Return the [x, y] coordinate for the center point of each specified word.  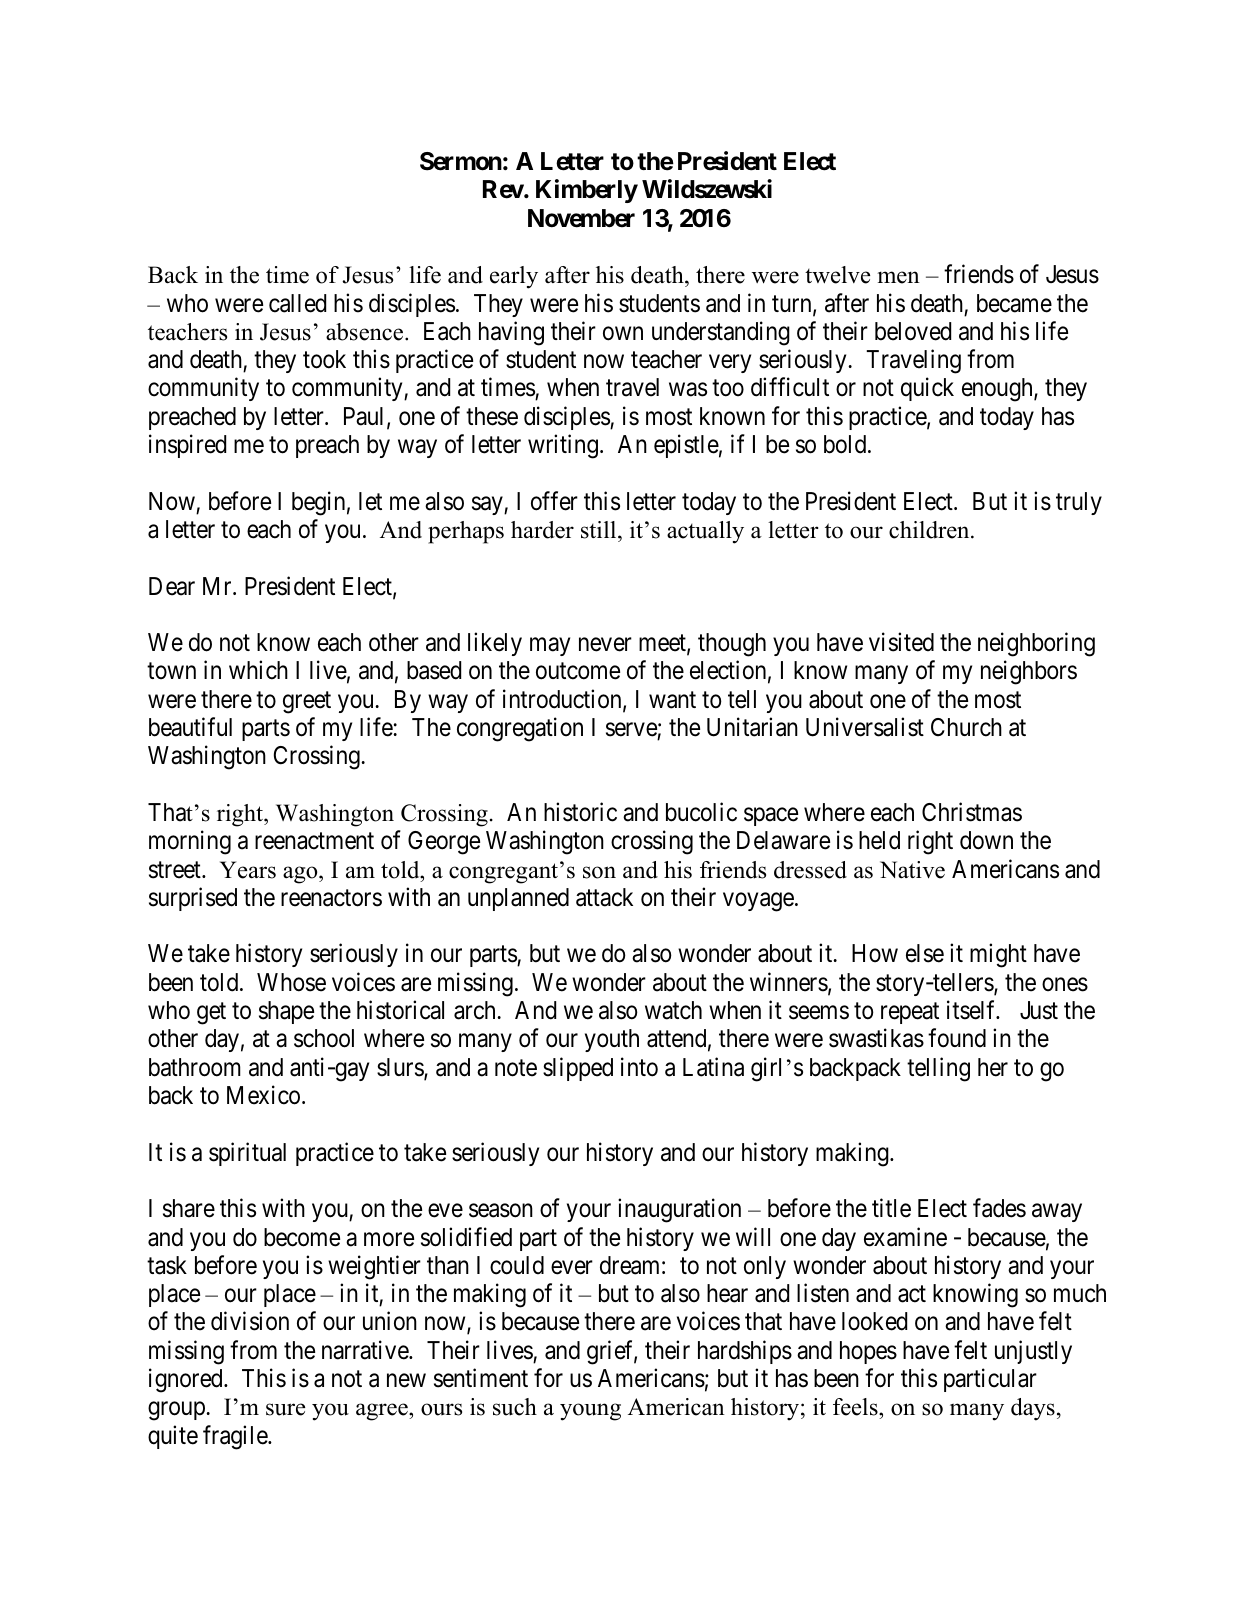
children [930, 530]
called [297, 303]
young [590, 1412]
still [600, 530]
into [639, 1067]
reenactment [314, 841]
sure [285, 1409]
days [1033, 1409]
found [957, 1038]
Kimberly [587, 191]
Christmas [972, 812]
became [1014, 303]
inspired [187, 446]
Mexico [263, 1095]
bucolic [701, 812]
